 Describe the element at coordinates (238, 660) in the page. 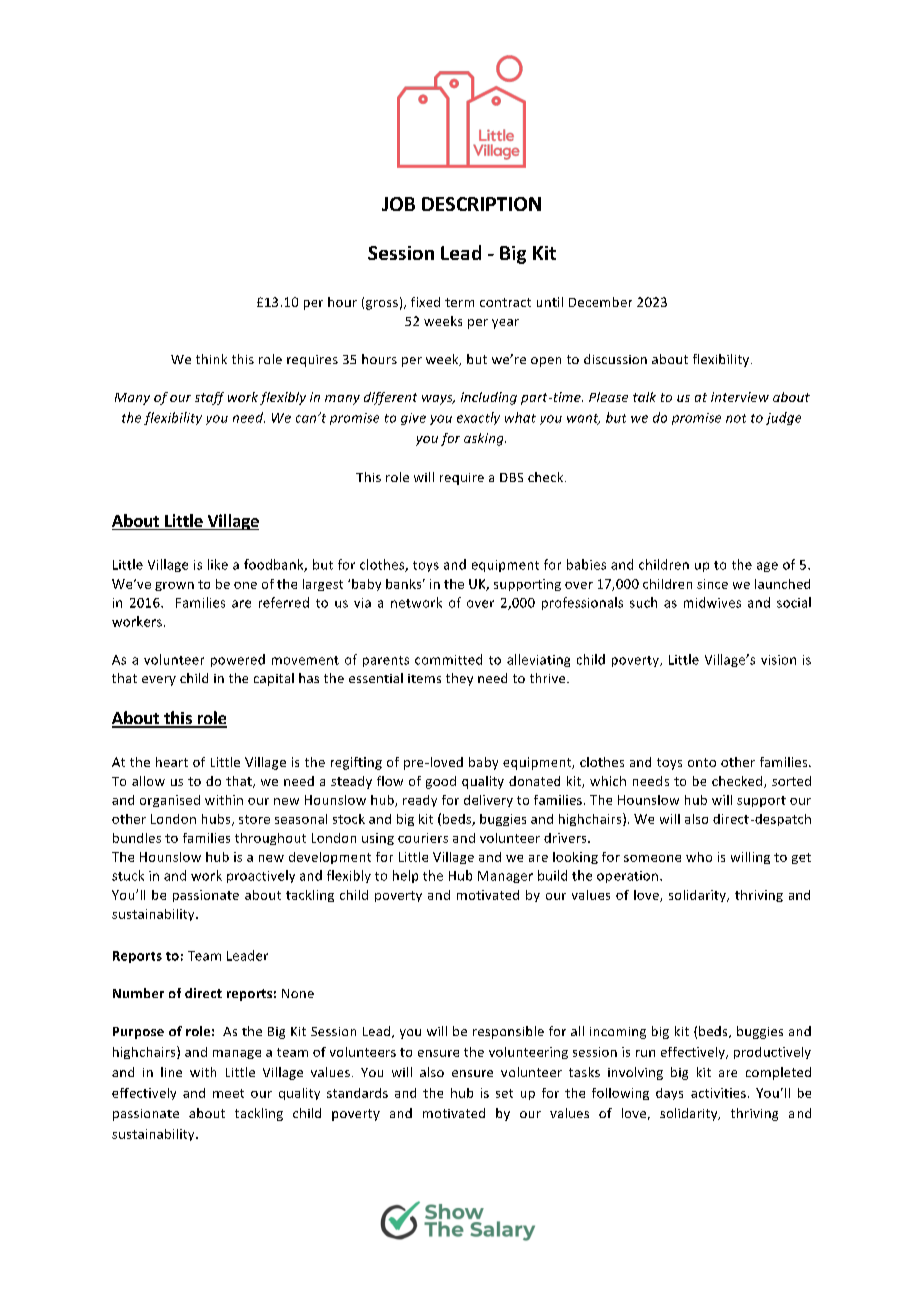

I see `powered` at that location.
